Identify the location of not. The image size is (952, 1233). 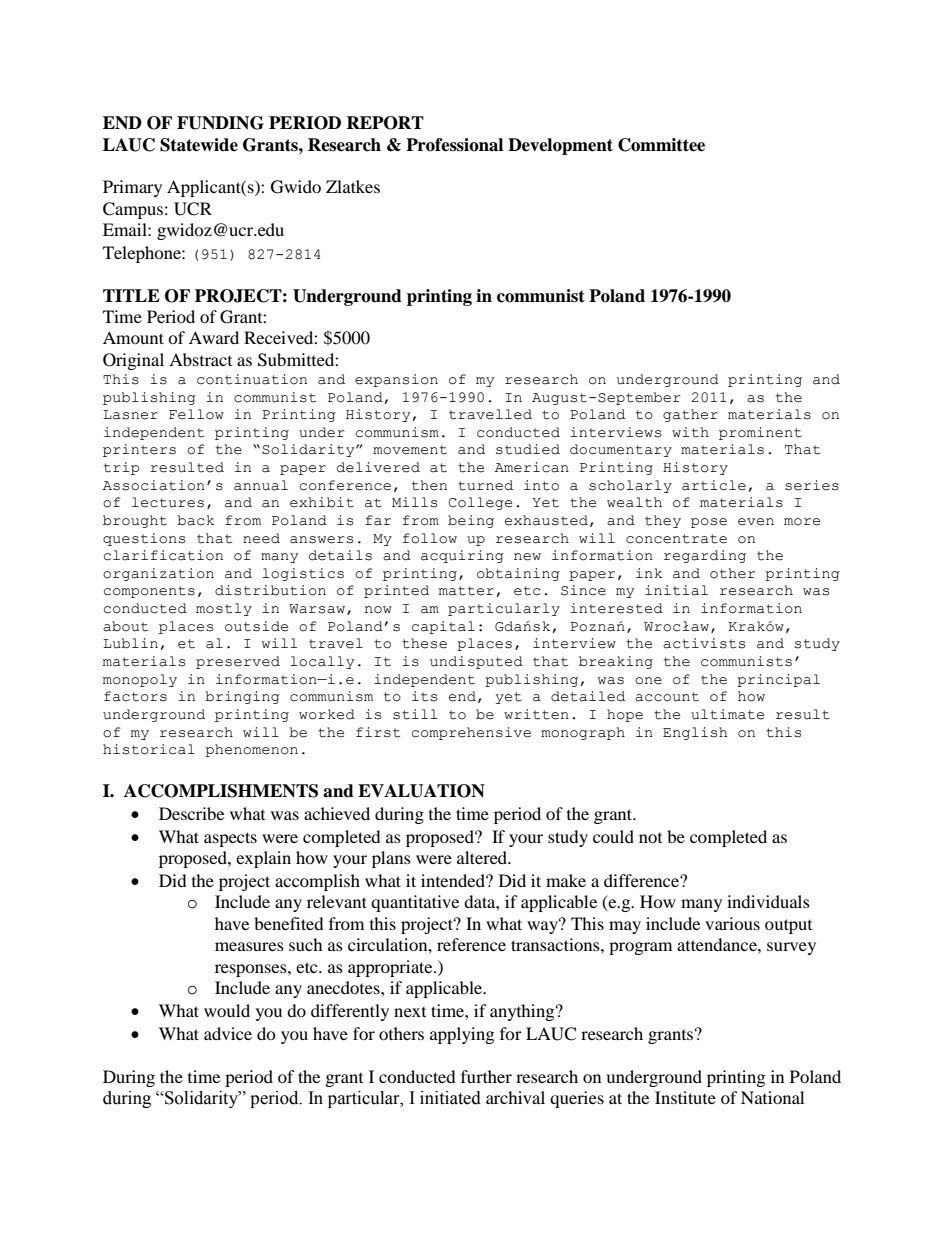
(650, 838).
